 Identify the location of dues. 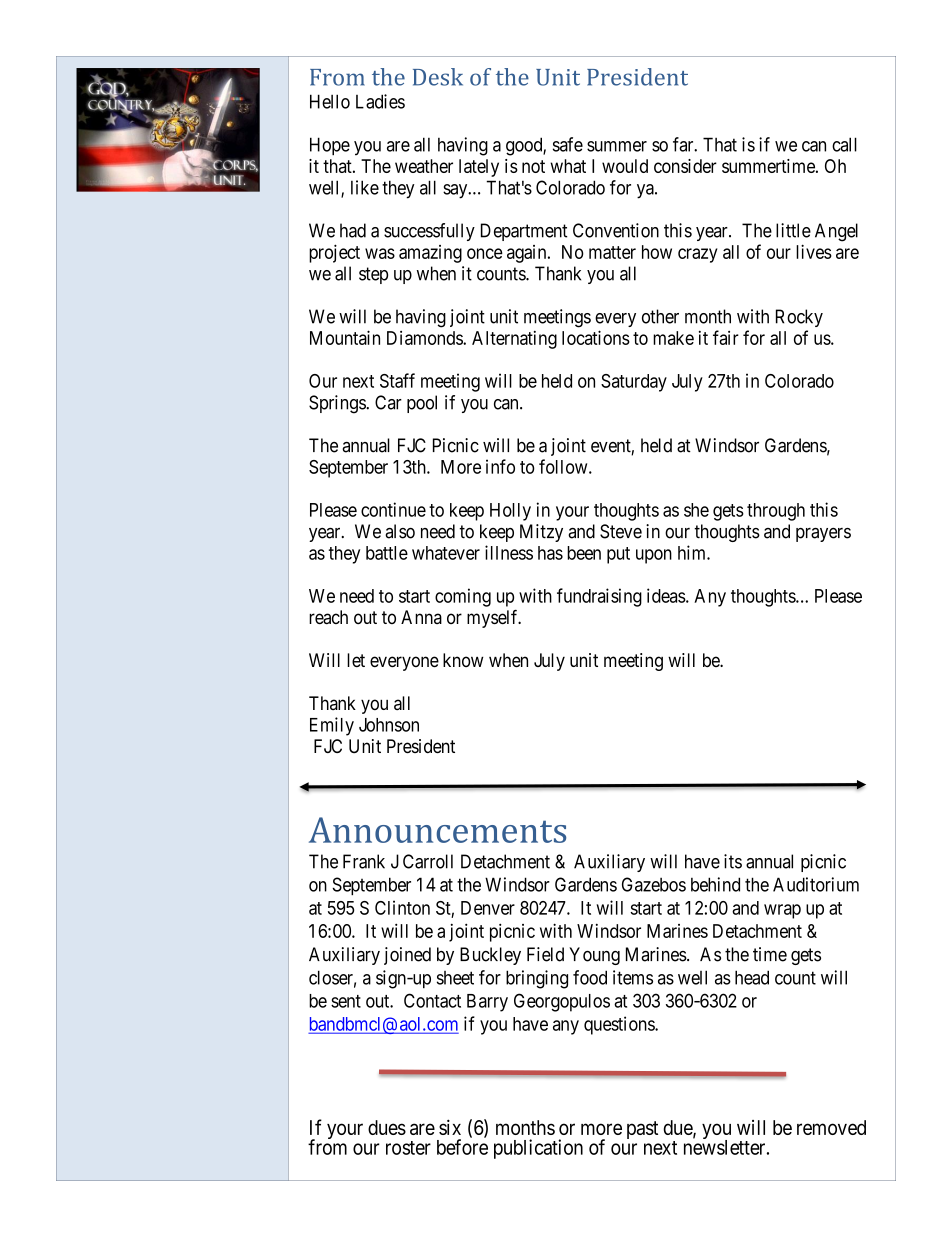
(387, 1127).
